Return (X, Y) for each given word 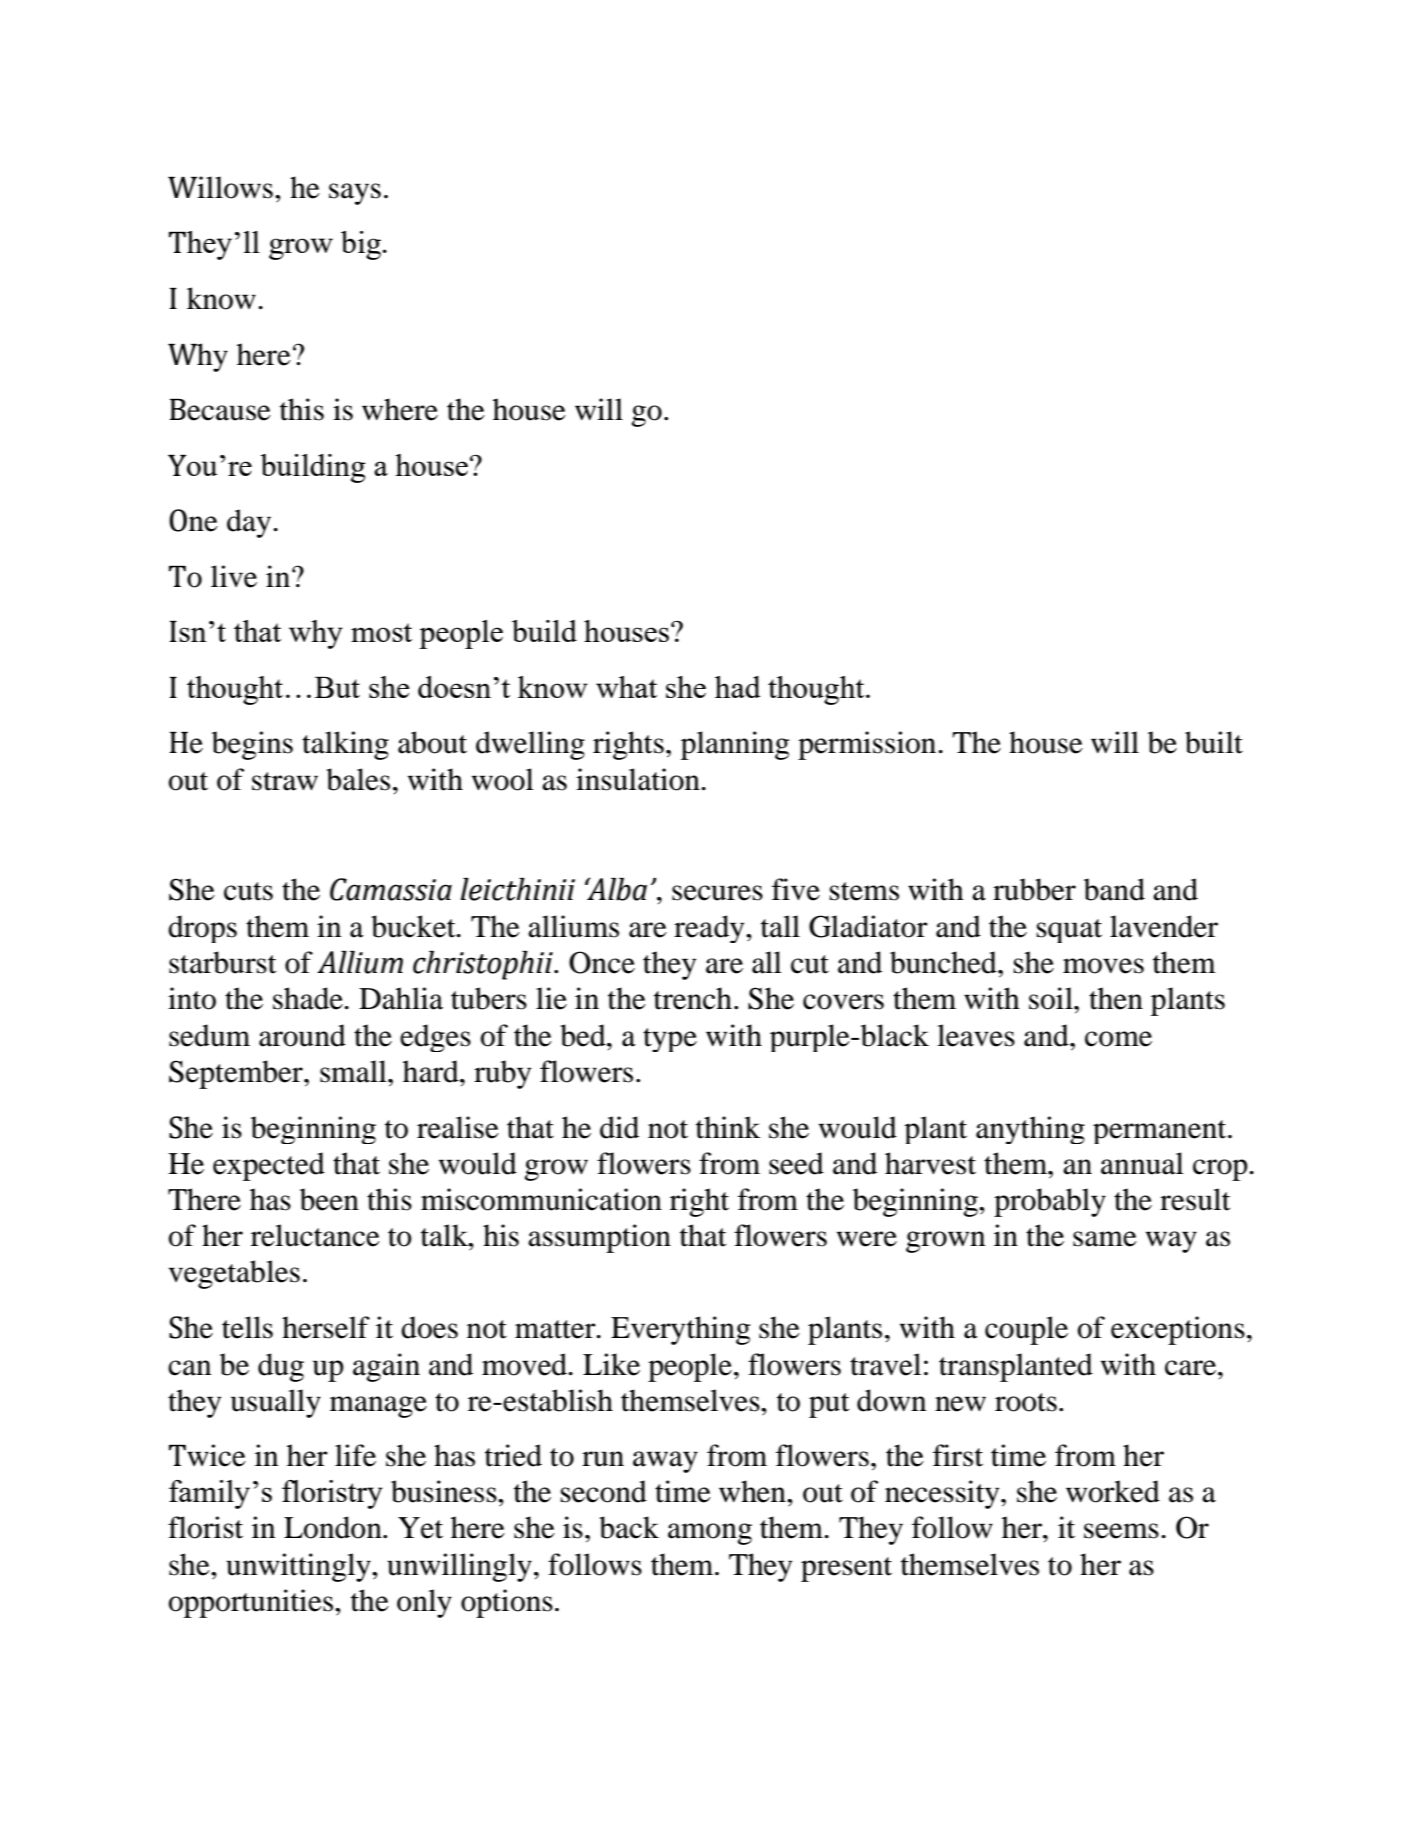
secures (717, 893)
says (355, 194)
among (710, 1534)
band (1114, 889)
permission (868, 745)
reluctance (315, 1235)
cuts (248, 891)
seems (1121, 1531)
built (1214, 742)
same (1105, 1239)
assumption (599, 1238)
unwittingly (299, 1567)
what (626, 687)
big (361, 245)
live (234, 576)
